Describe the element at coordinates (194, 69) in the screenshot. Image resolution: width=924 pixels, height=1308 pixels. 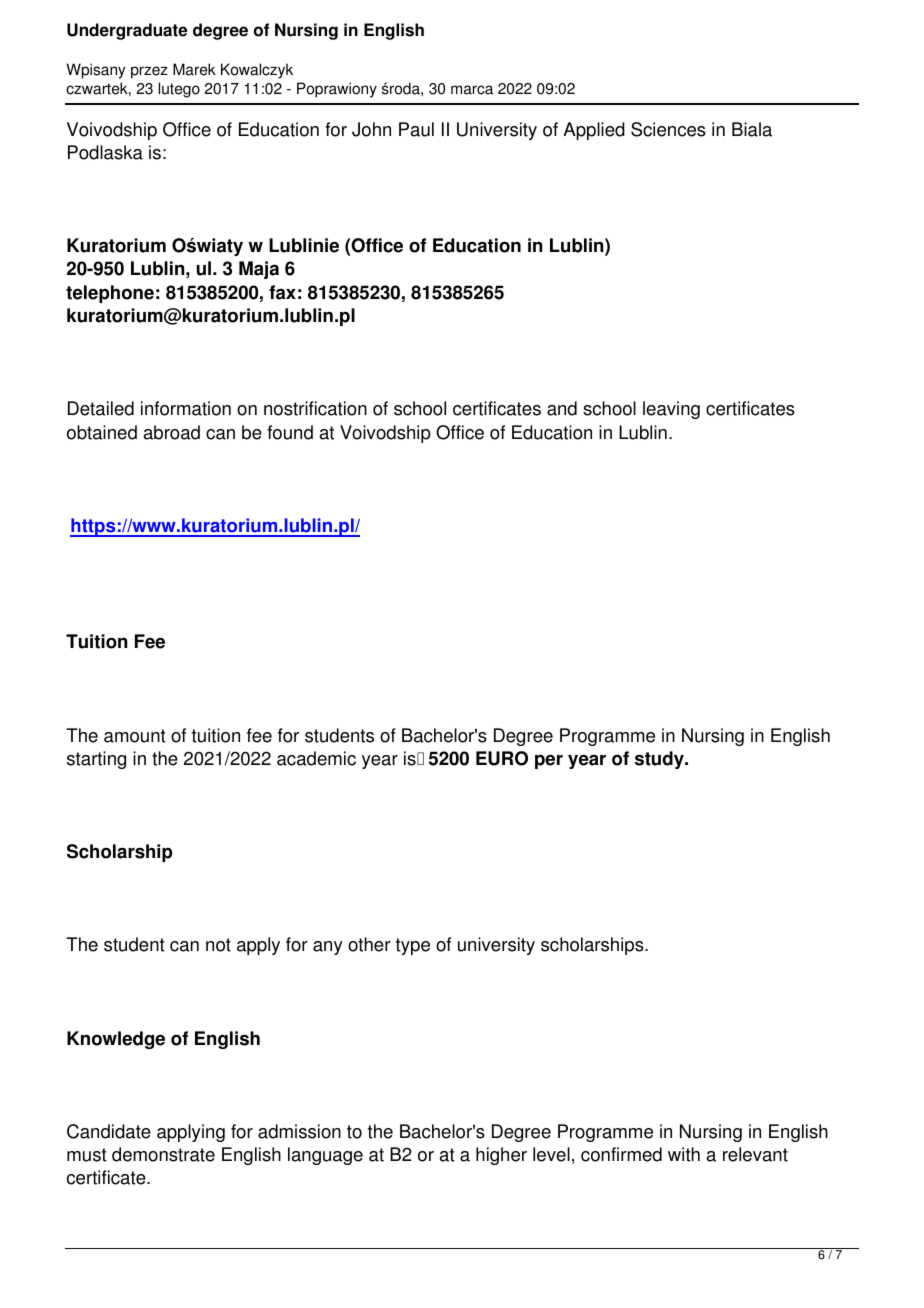
I see `Marek` at that location.
